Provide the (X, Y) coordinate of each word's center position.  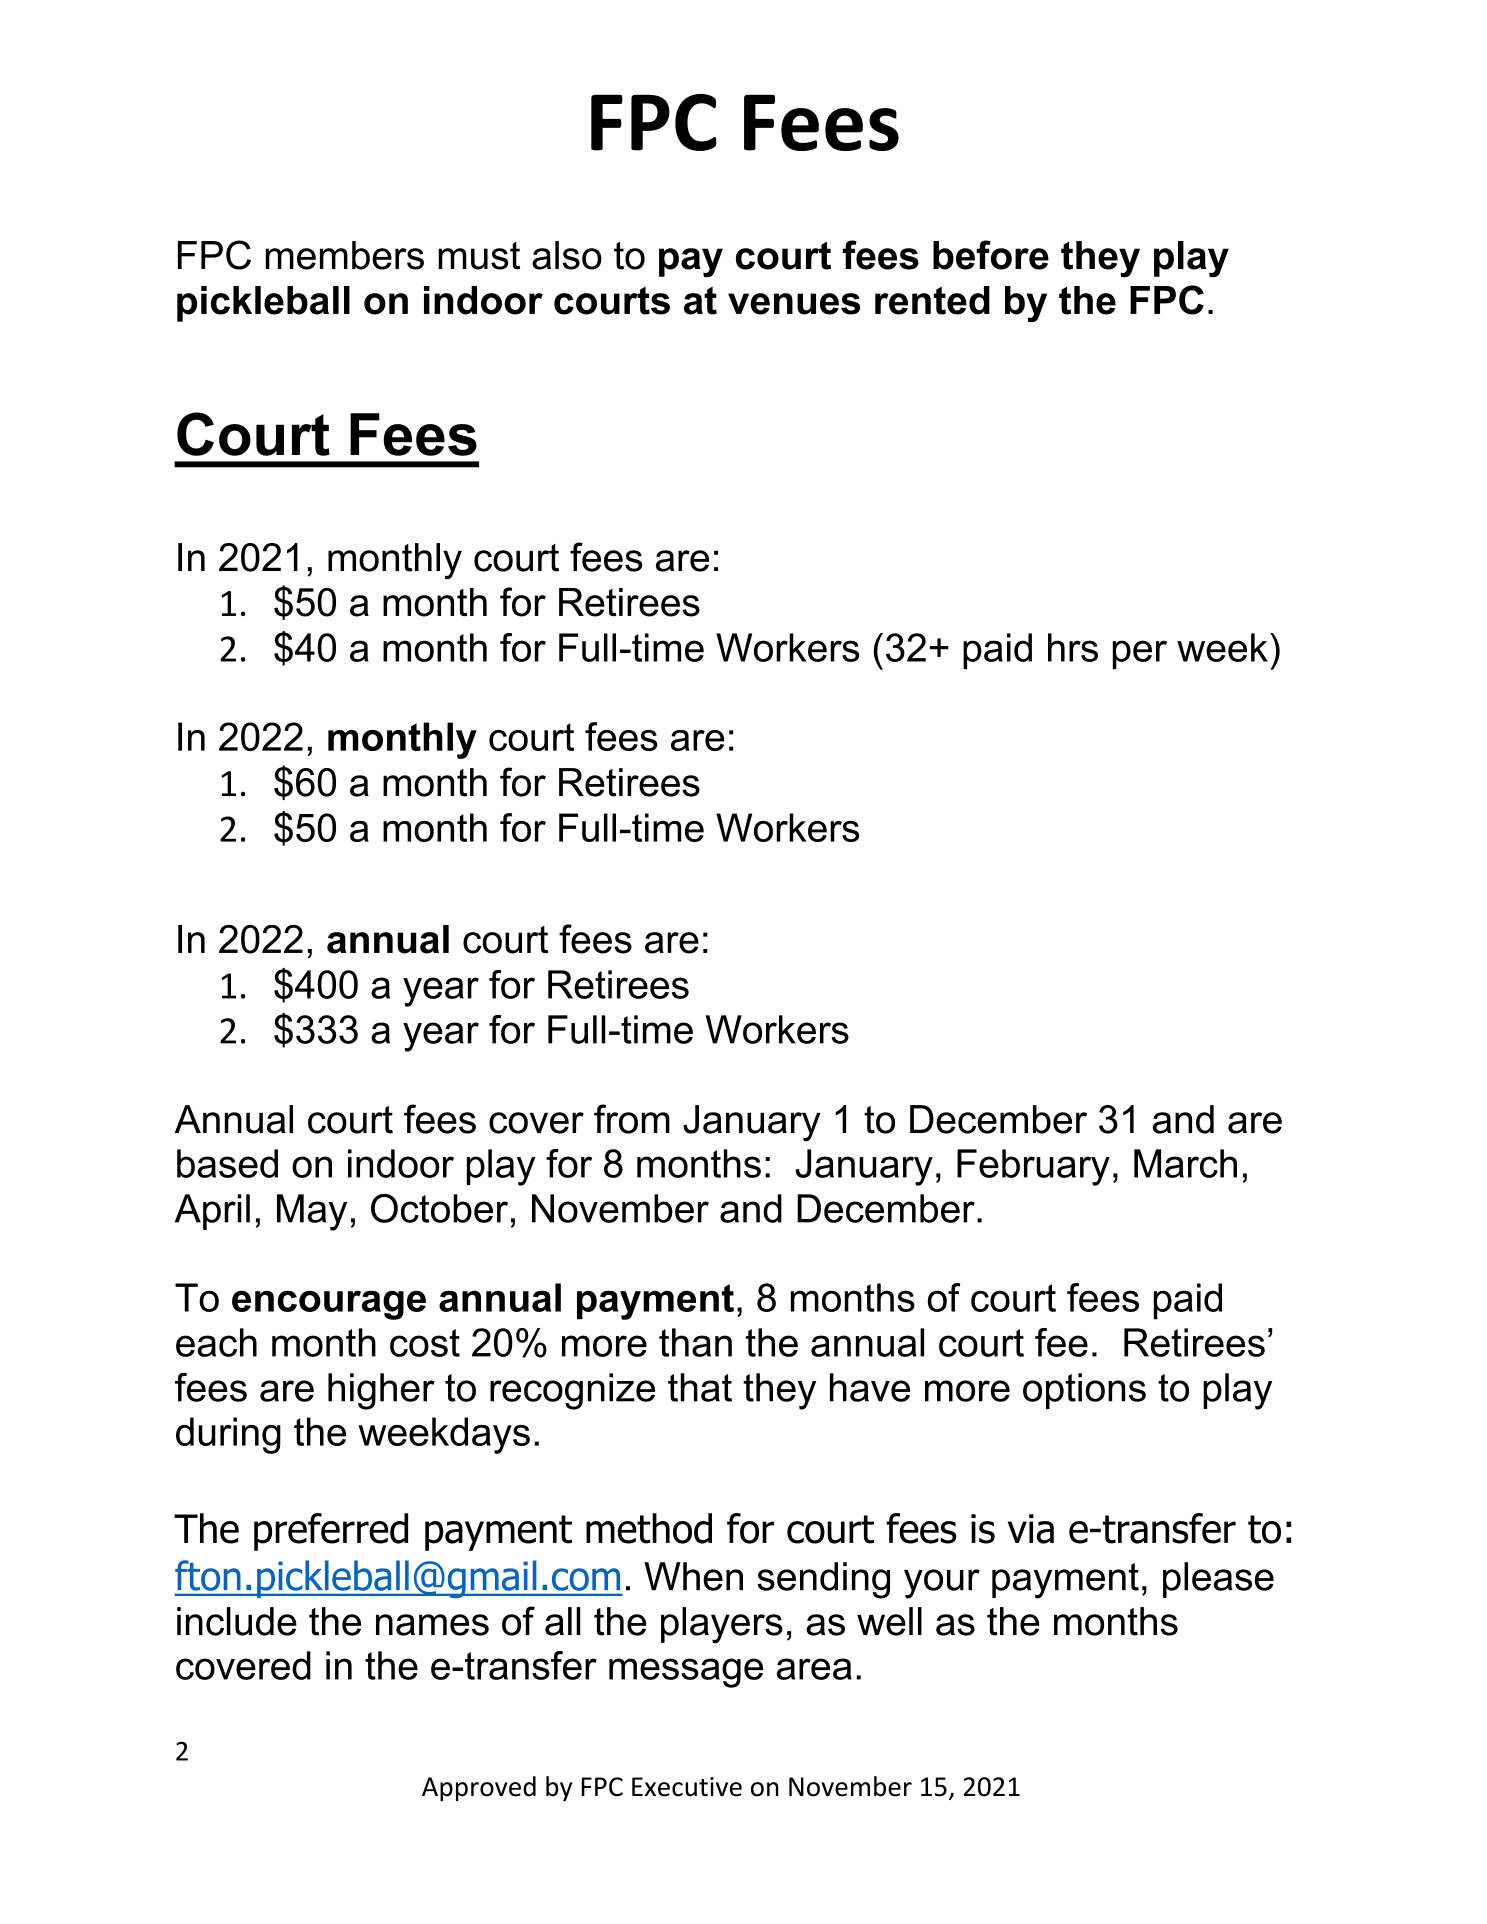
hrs (1073, 647)
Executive (687, 1787)
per (1140, 655)
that (700, 1387)
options (1084, 1391)
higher (381, 1391)
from (632, 1119)
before (991, 255)
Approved (479, 1788)
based (227, 1163)
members (345, 255)
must (479, 256)
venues (794, 304)
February (1033, 1167)
